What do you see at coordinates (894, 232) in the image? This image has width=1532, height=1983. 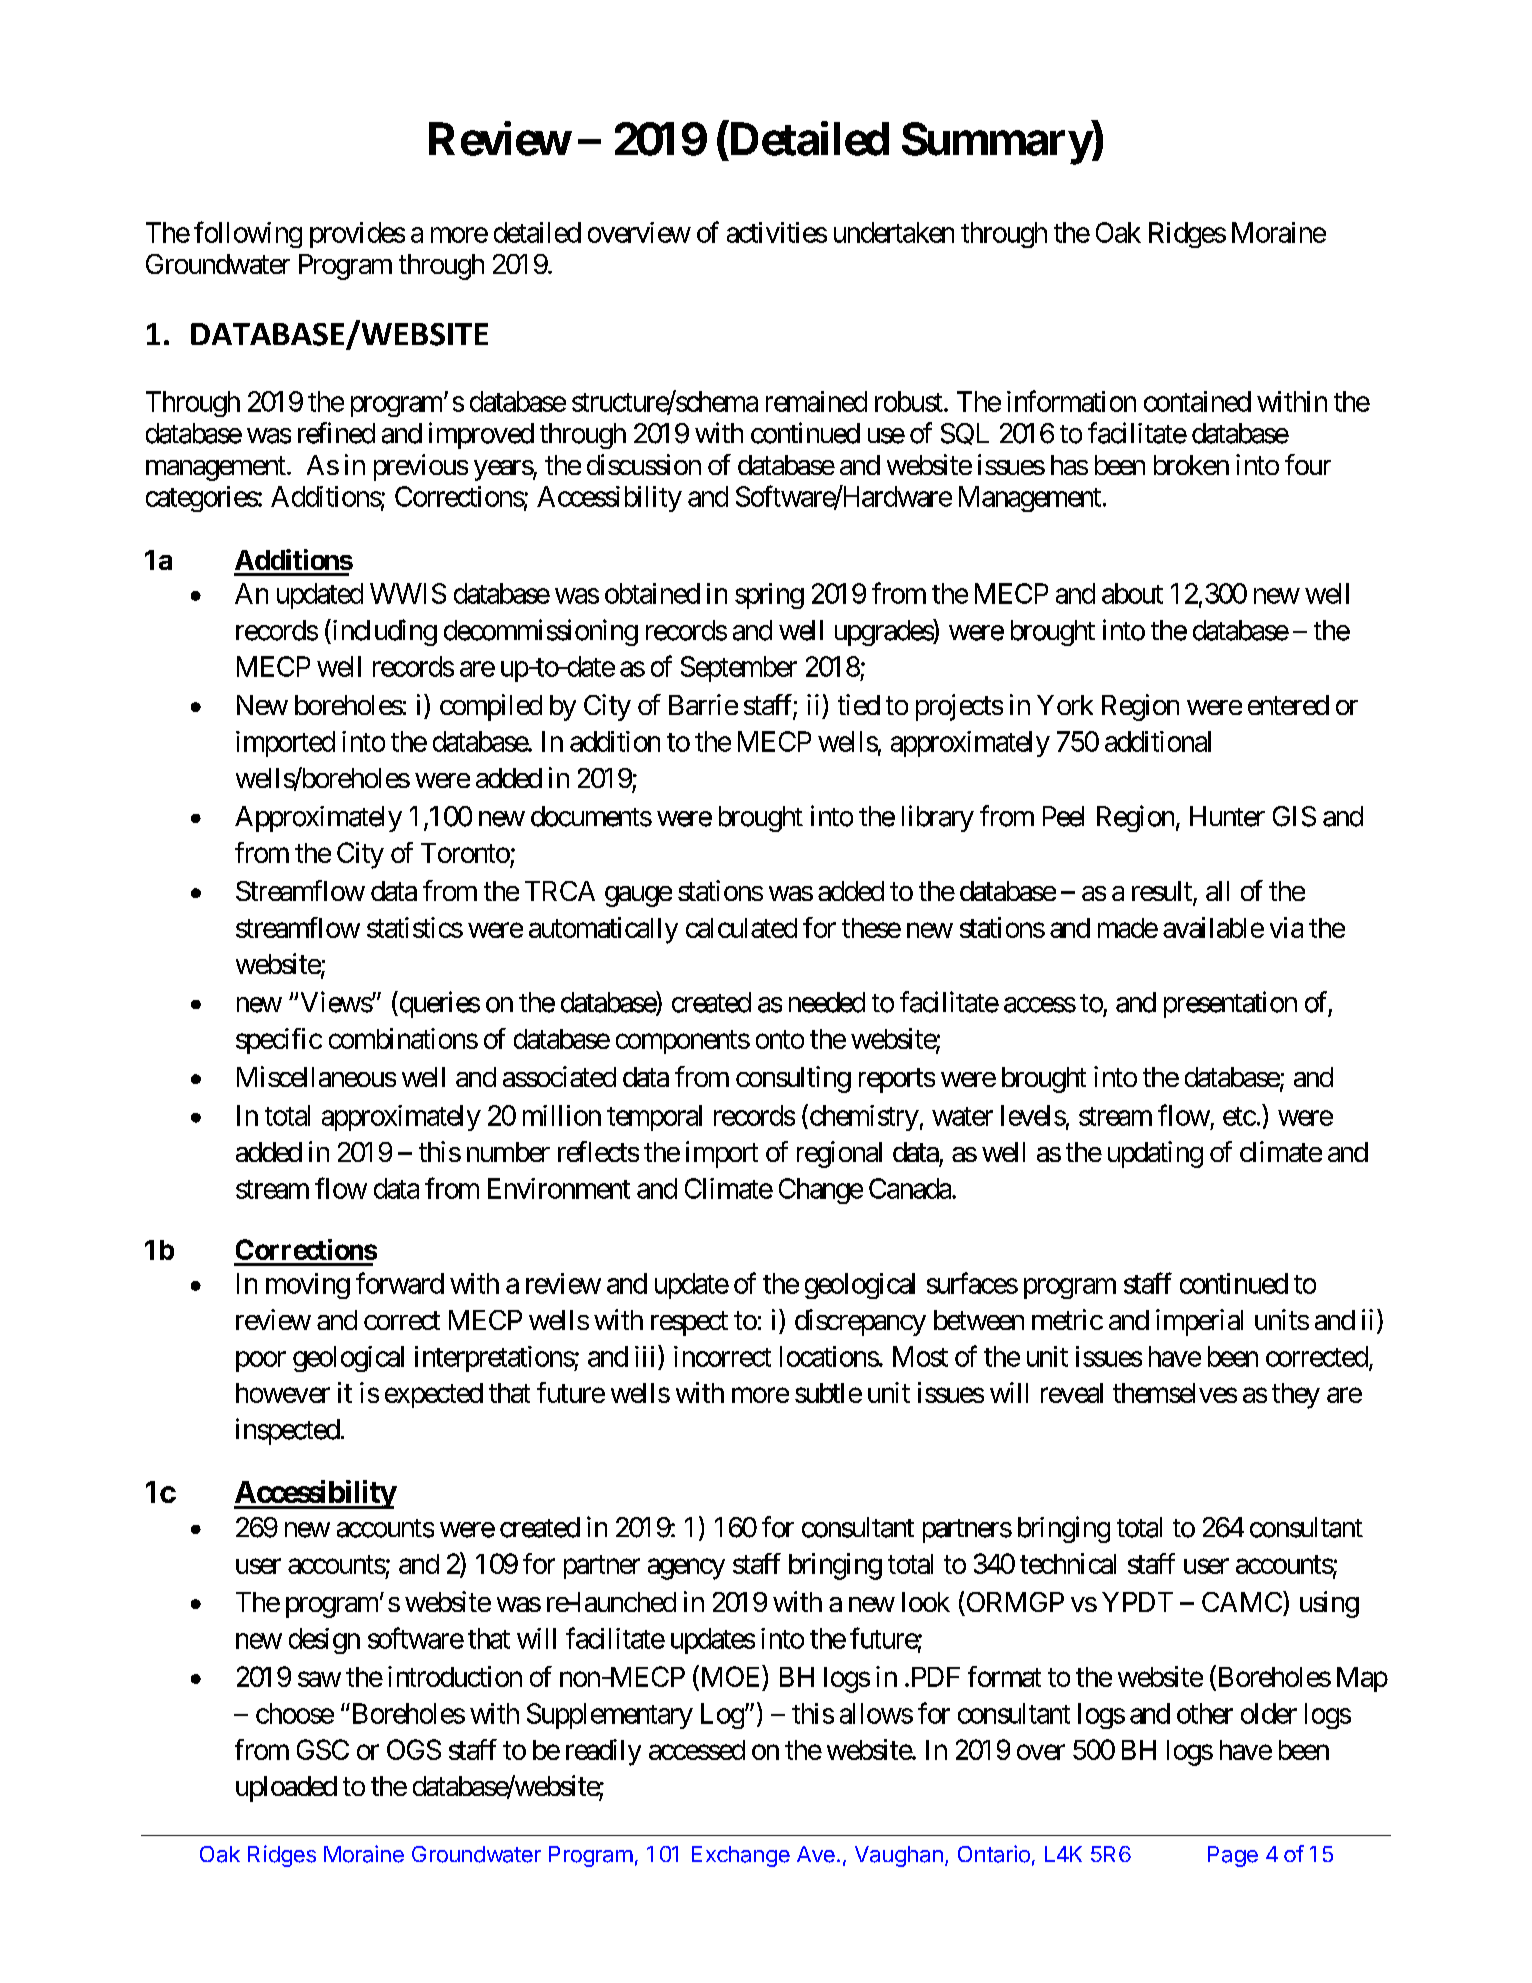 I see `undertaken` at bounding box center [894, 232].
